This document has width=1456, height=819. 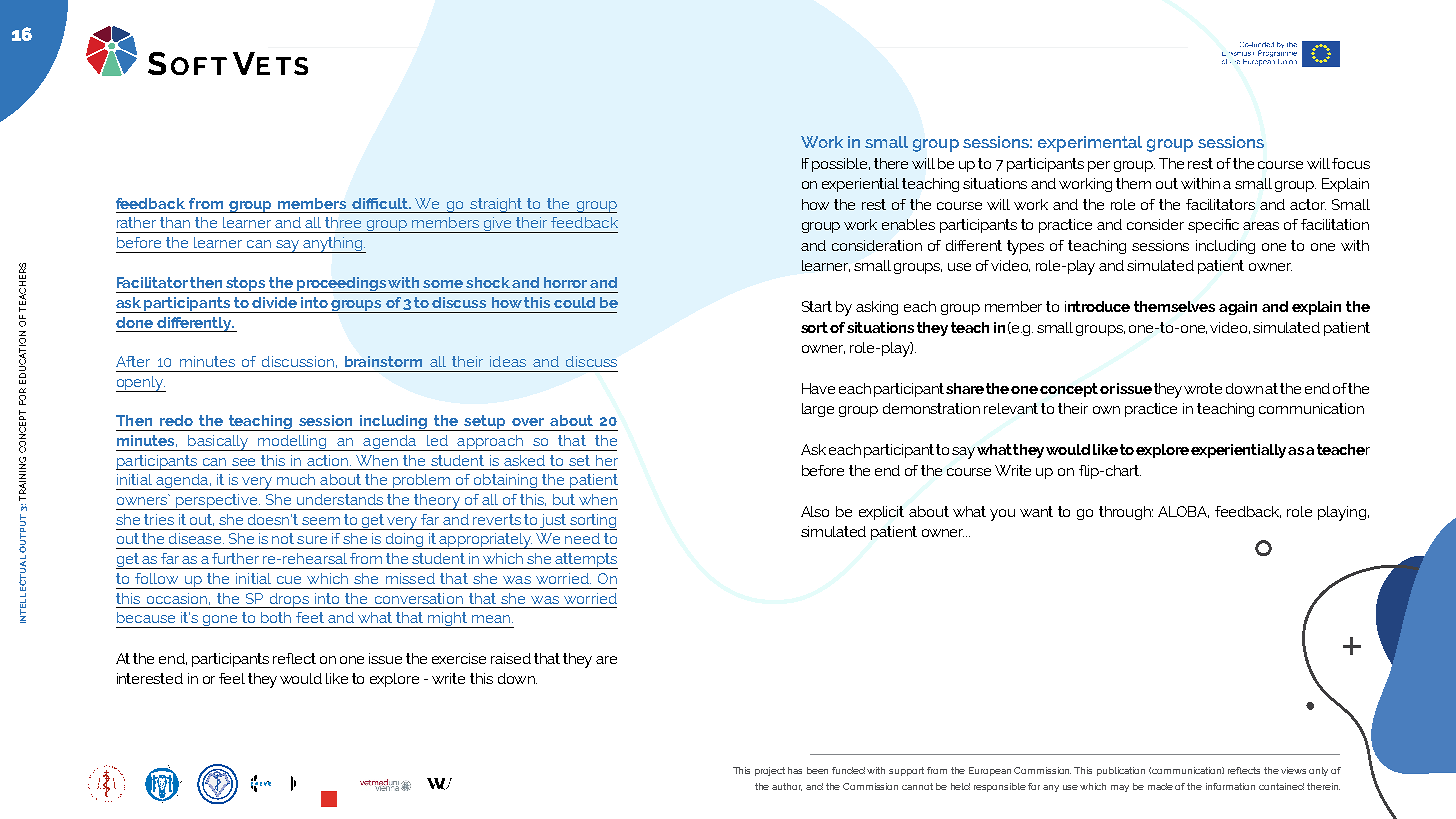 I want to click on Start, so click(x=817, y=306).
